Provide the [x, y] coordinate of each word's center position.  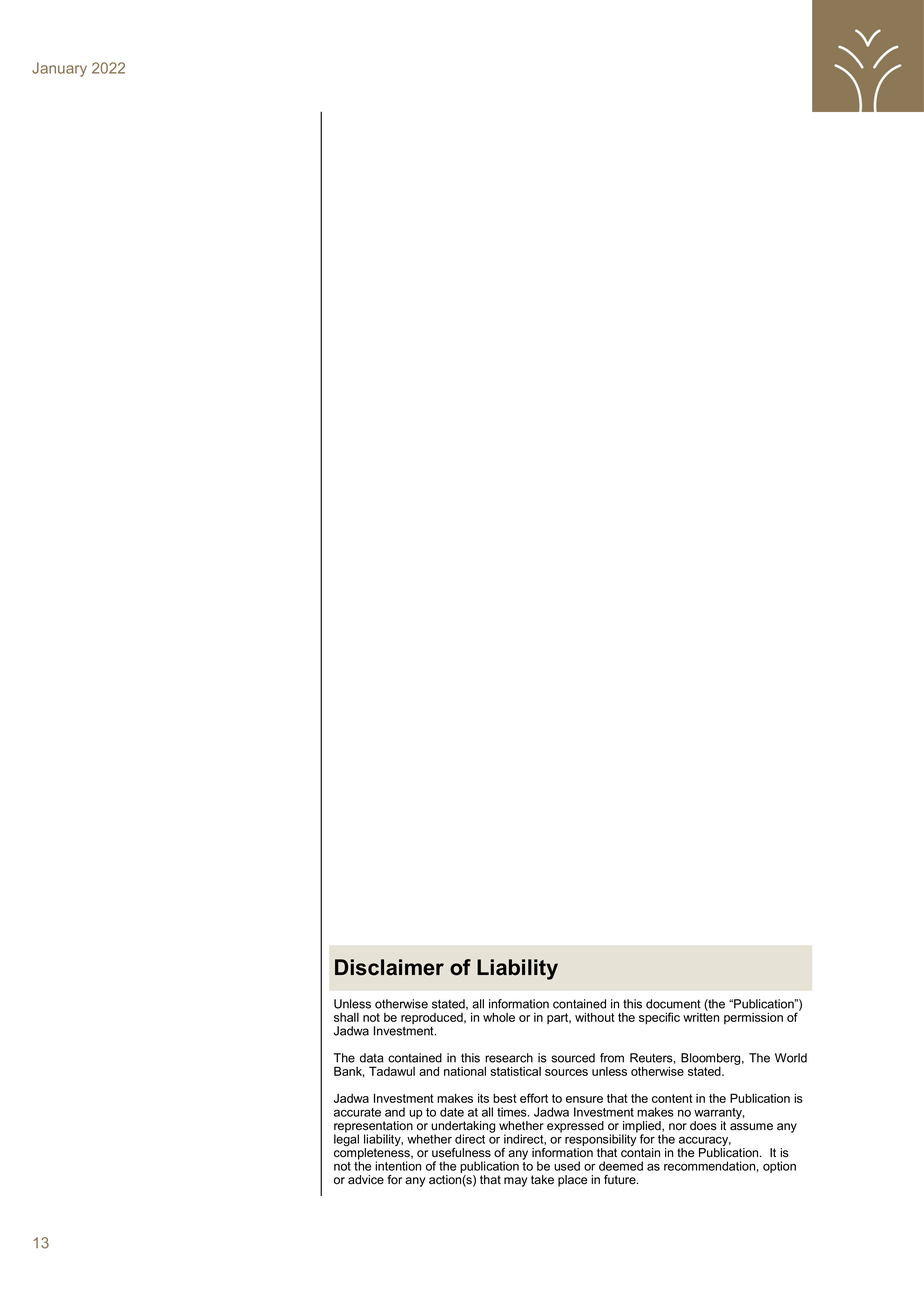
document [673, 1004]
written [701, 1016]
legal [346, 1139]
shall [346, 1017]
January [59, 69]
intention [398, 1166]
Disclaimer [389, 967]
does [703, 1126]
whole [499, 1017]
